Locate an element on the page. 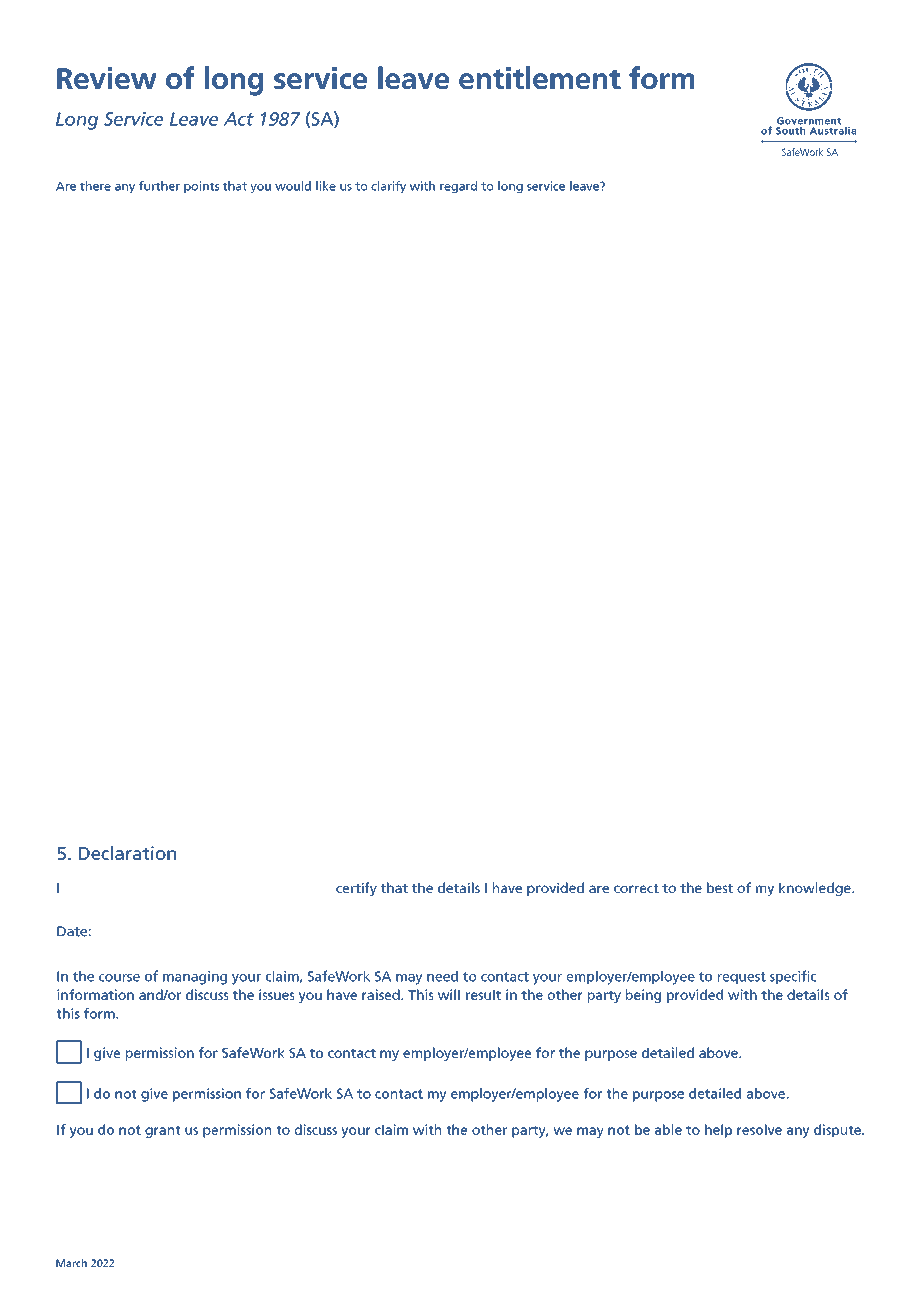 The width and height of the document is (924, 1308). further is located at coordinates (159, 186).
